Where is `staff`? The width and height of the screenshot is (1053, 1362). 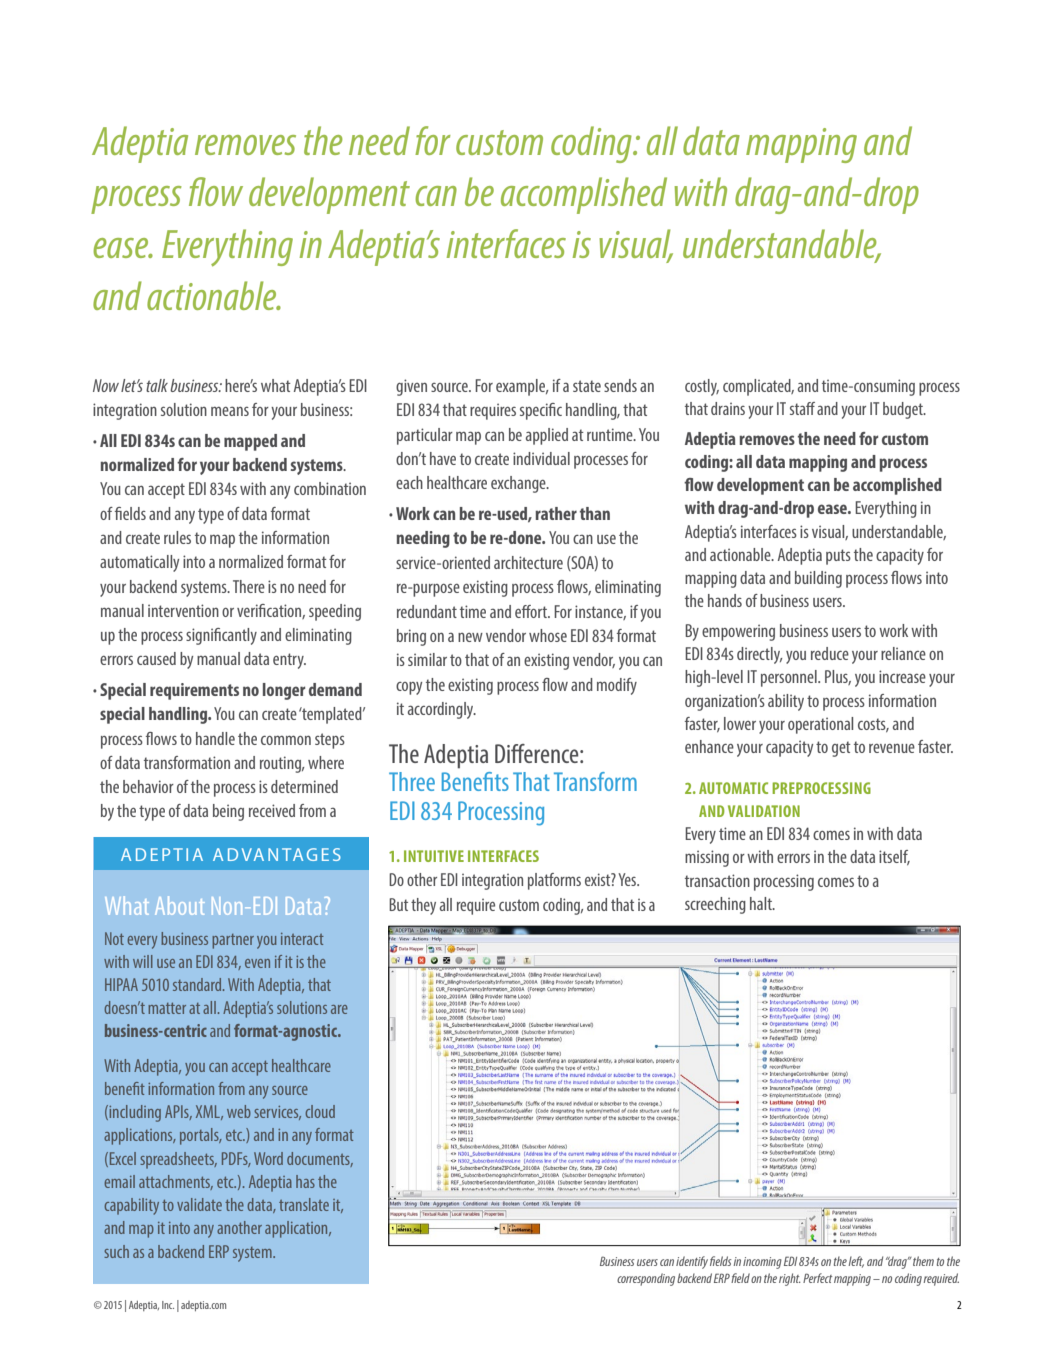
staff is located at coordinates (802, 408).
